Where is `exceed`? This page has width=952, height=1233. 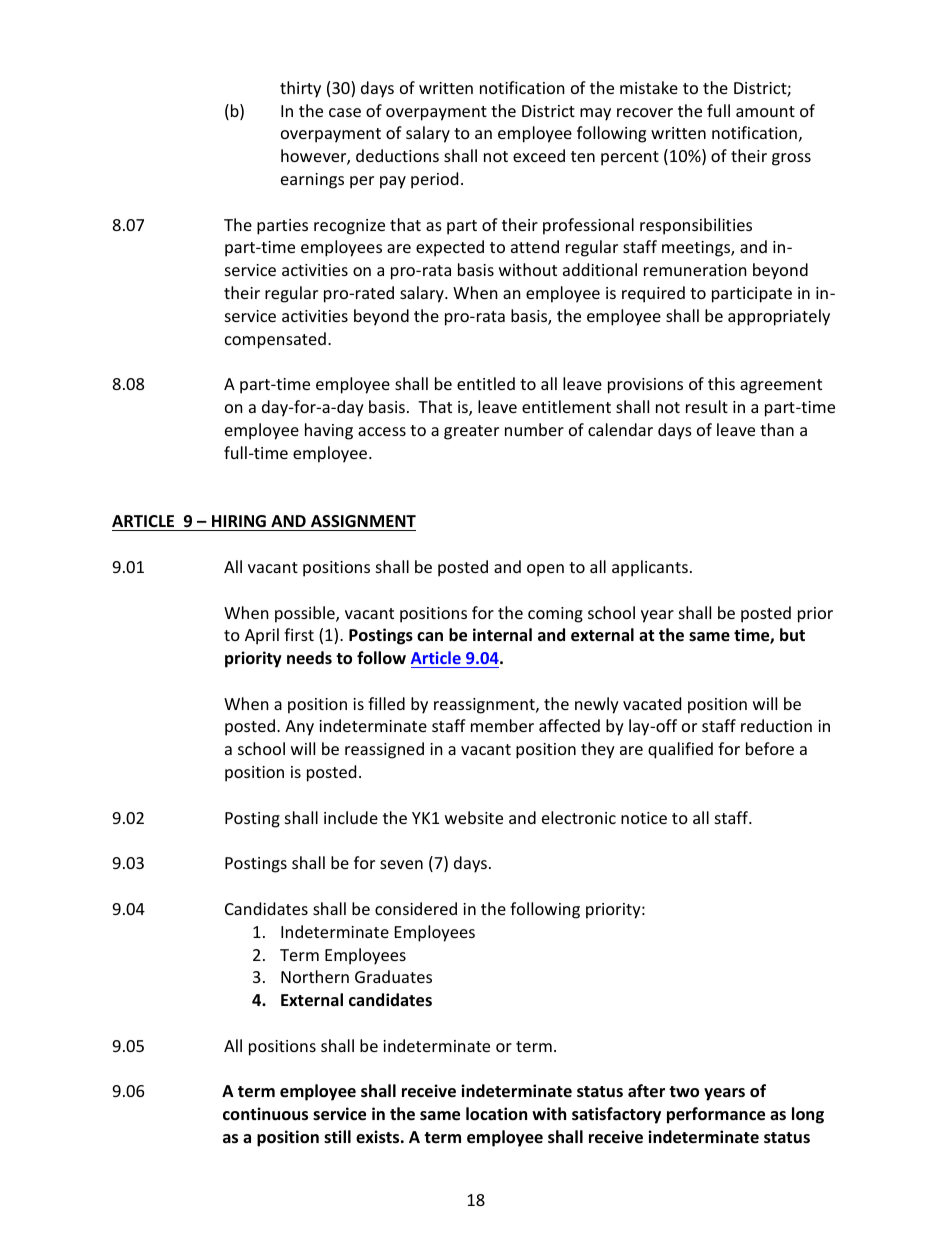
exceed is located at coordinates (539, 155).
